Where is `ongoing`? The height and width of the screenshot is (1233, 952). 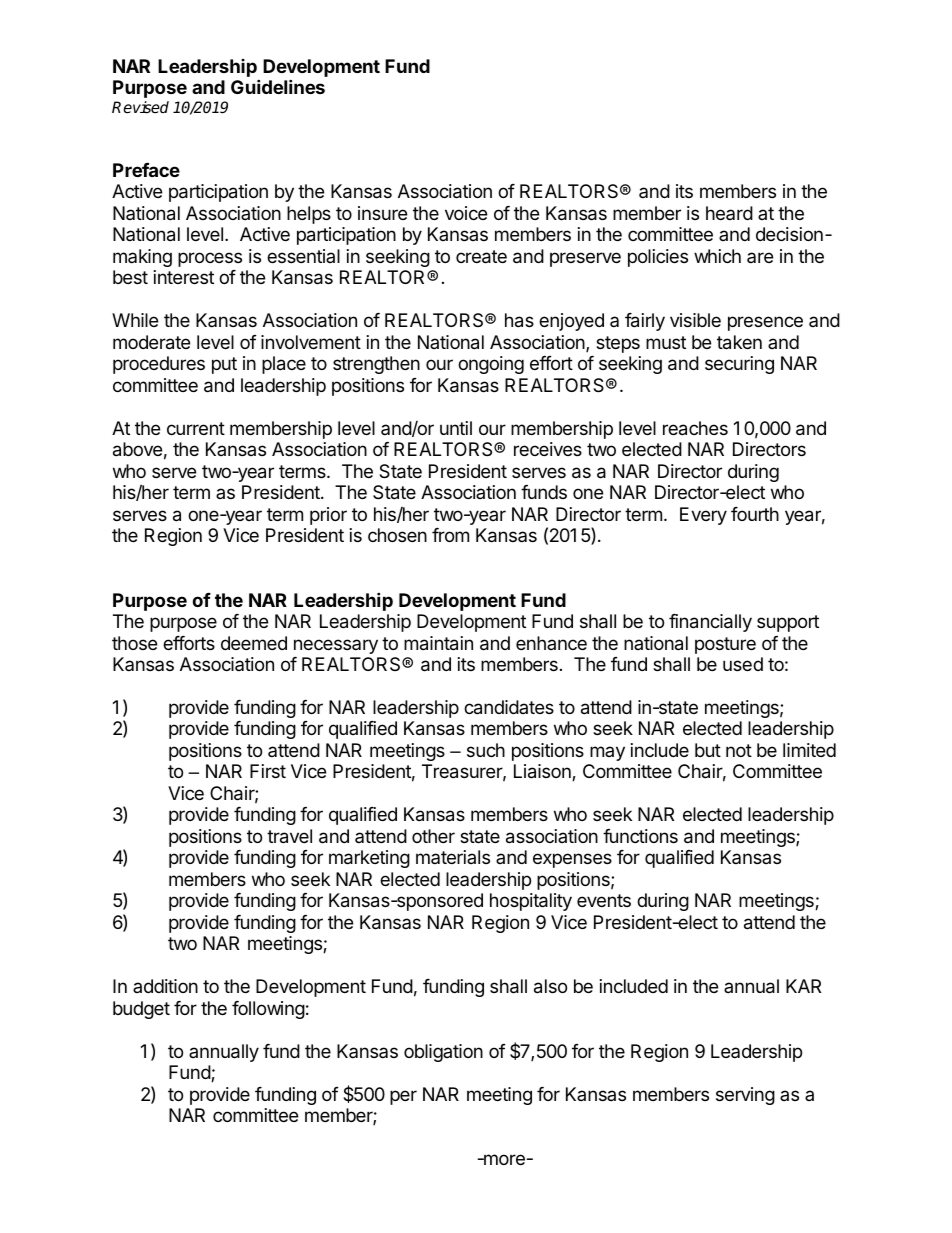
ongoing is located at coordinates (491, 365).
